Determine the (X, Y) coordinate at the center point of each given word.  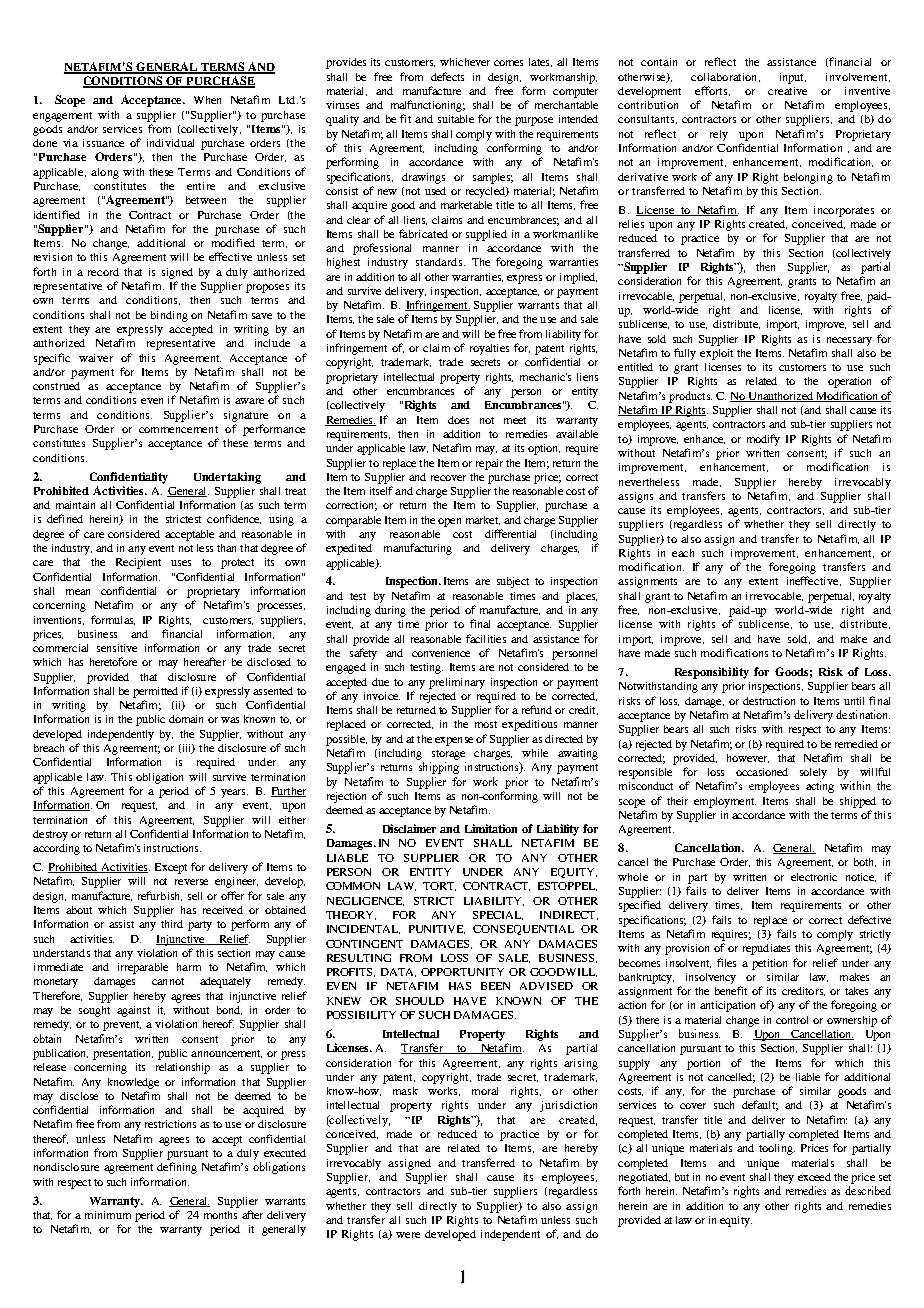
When (207, 100)
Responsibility (712, 673)
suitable (456, 119)
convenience (441, 653)
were (408, 1235)
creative (787, 91)
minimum (108, 1215)
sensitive (117, 648)
